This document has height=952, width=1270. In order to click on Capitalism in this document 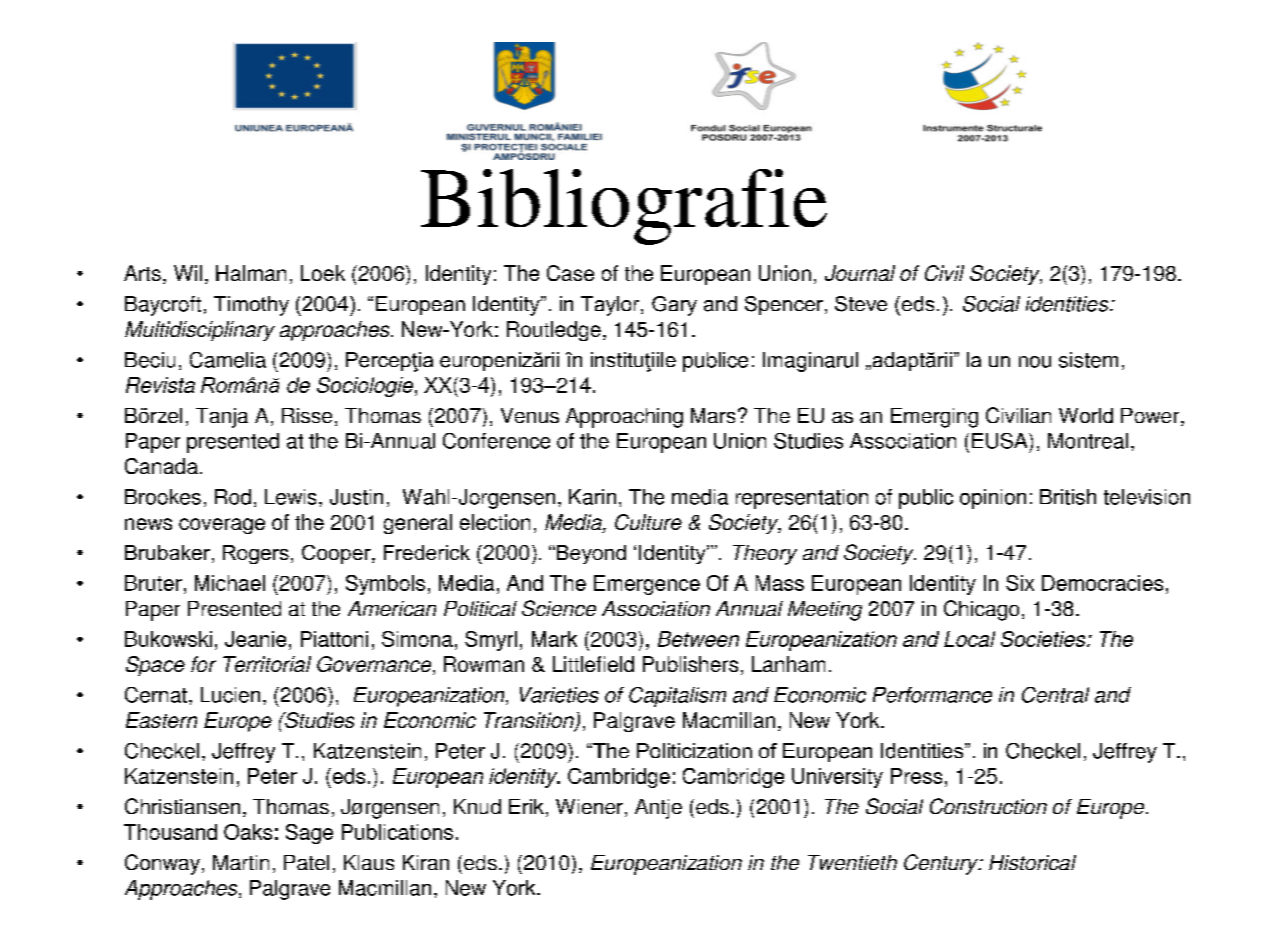, I will do `click(677, 697)`.
